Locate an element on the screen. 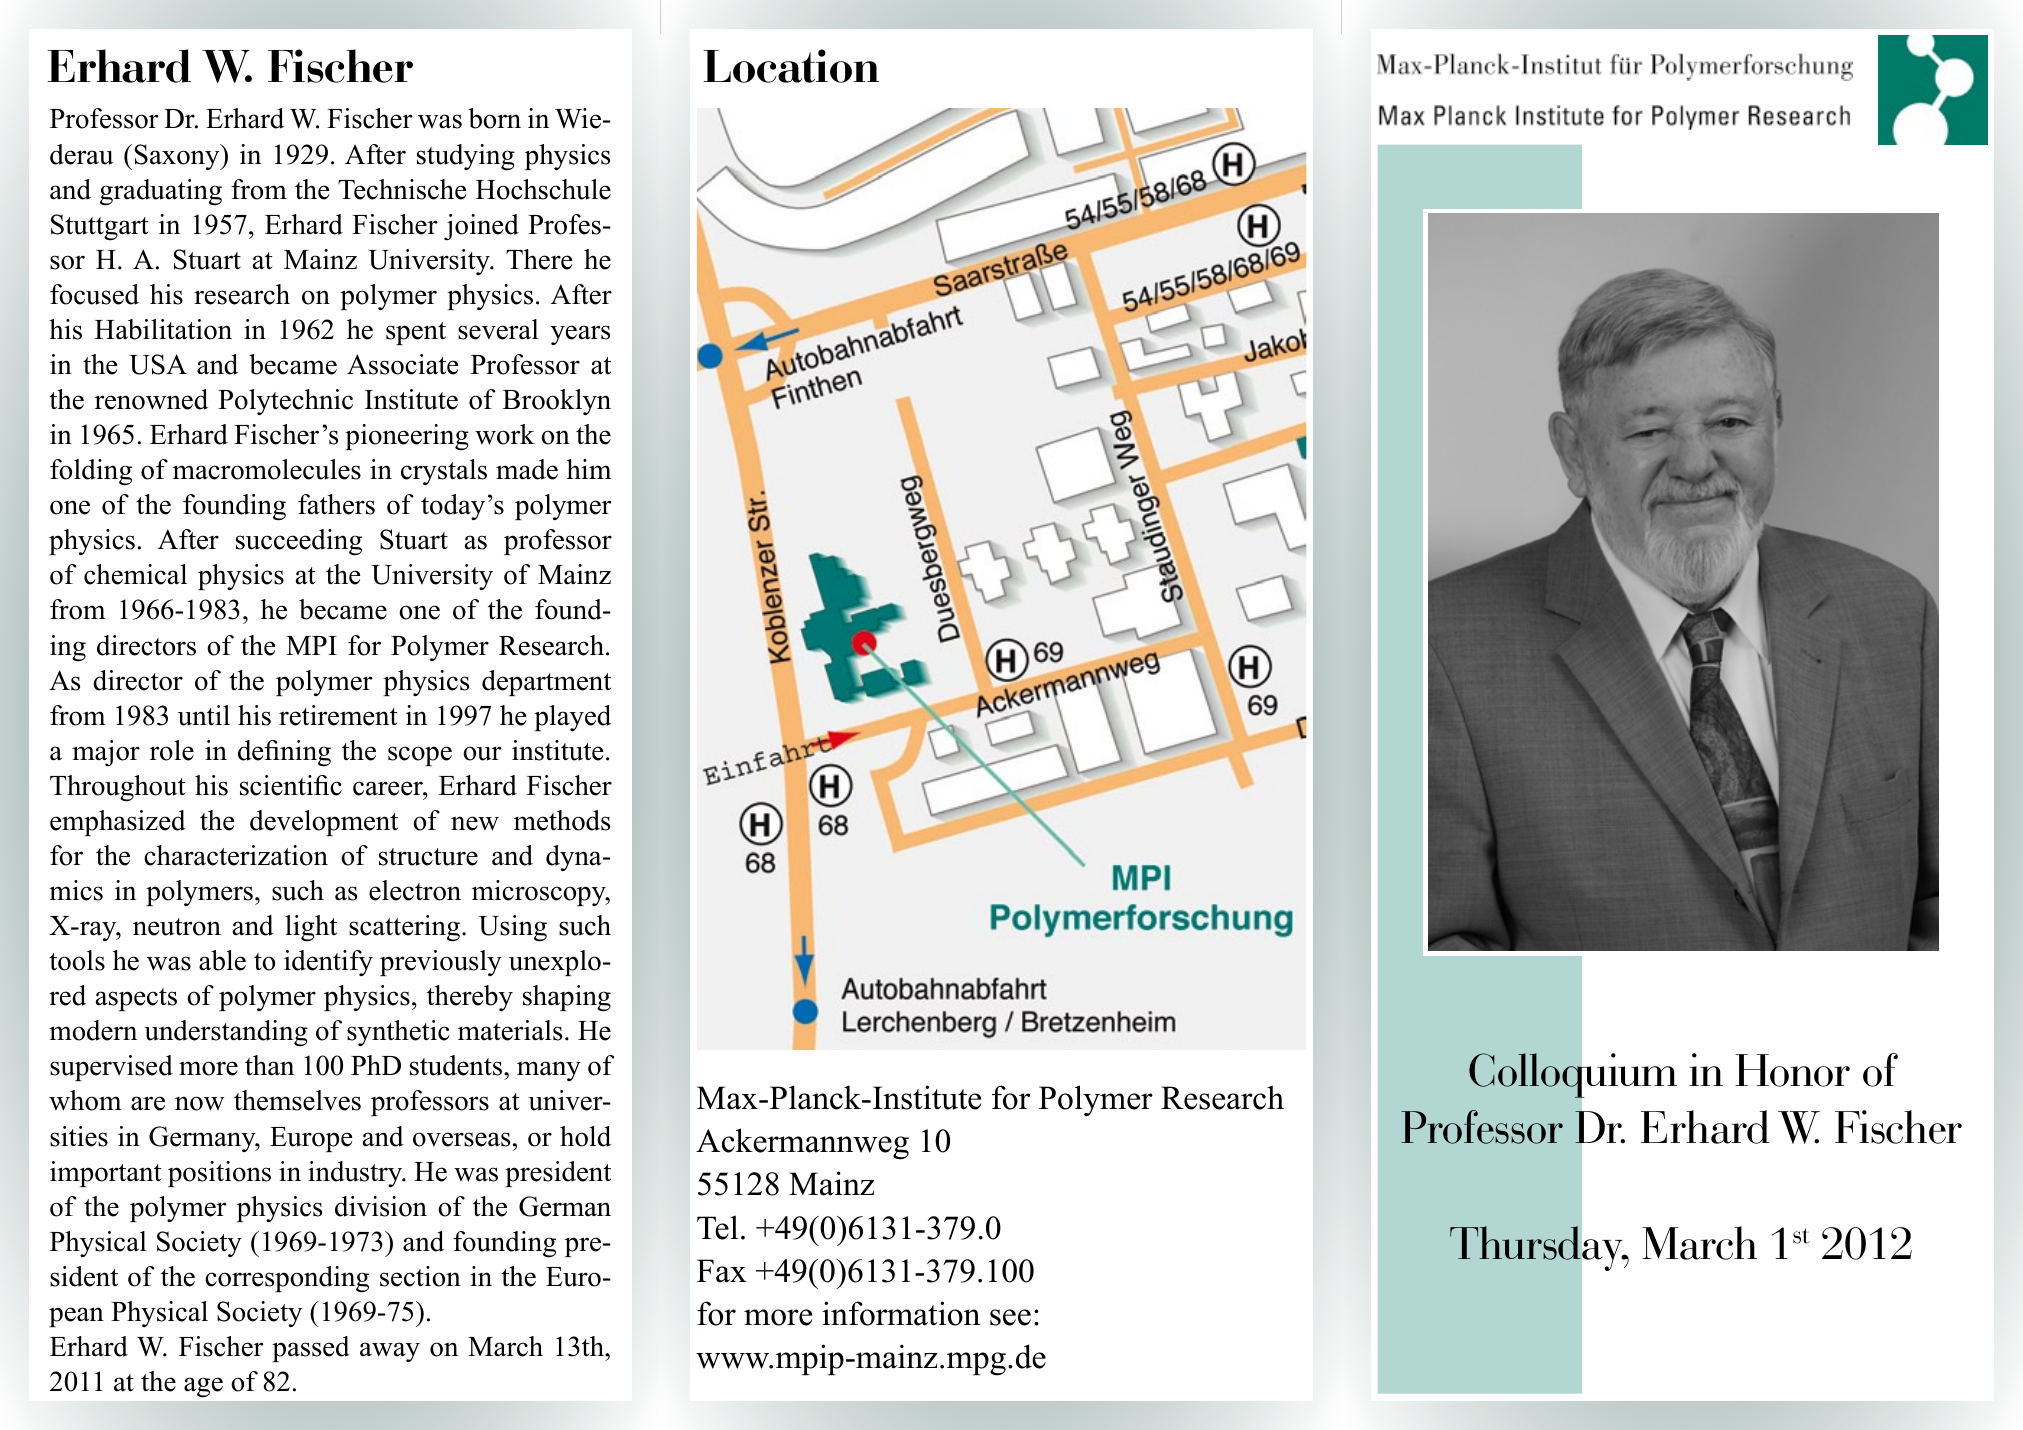  Honor is located at coordinates (1792, 1070).
